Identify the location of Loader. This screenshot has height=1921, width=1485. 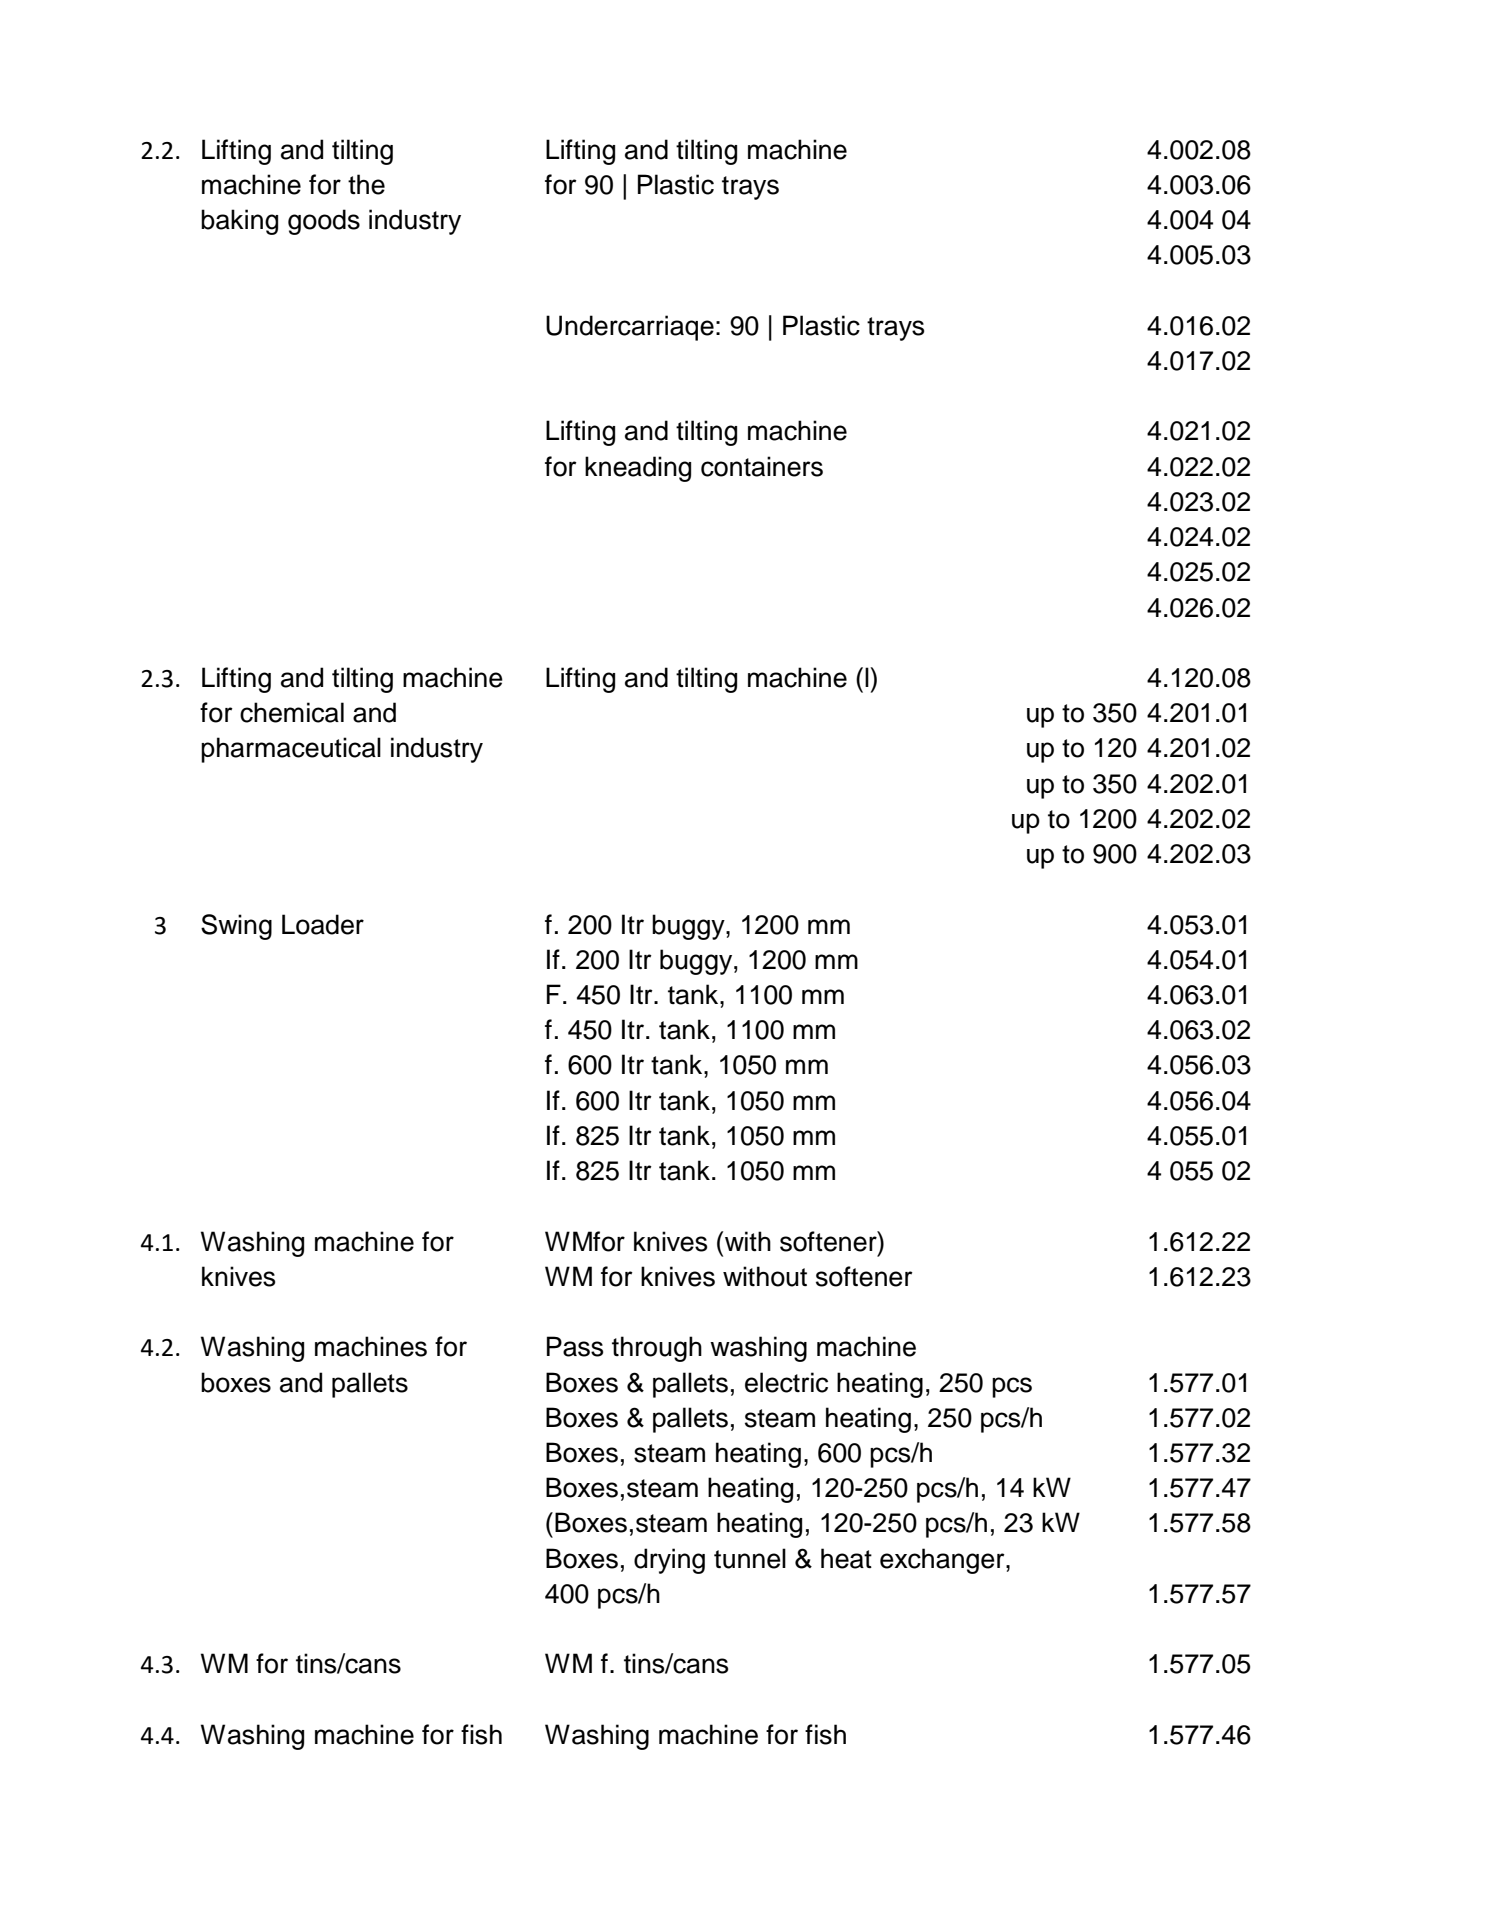
(323, 924).
